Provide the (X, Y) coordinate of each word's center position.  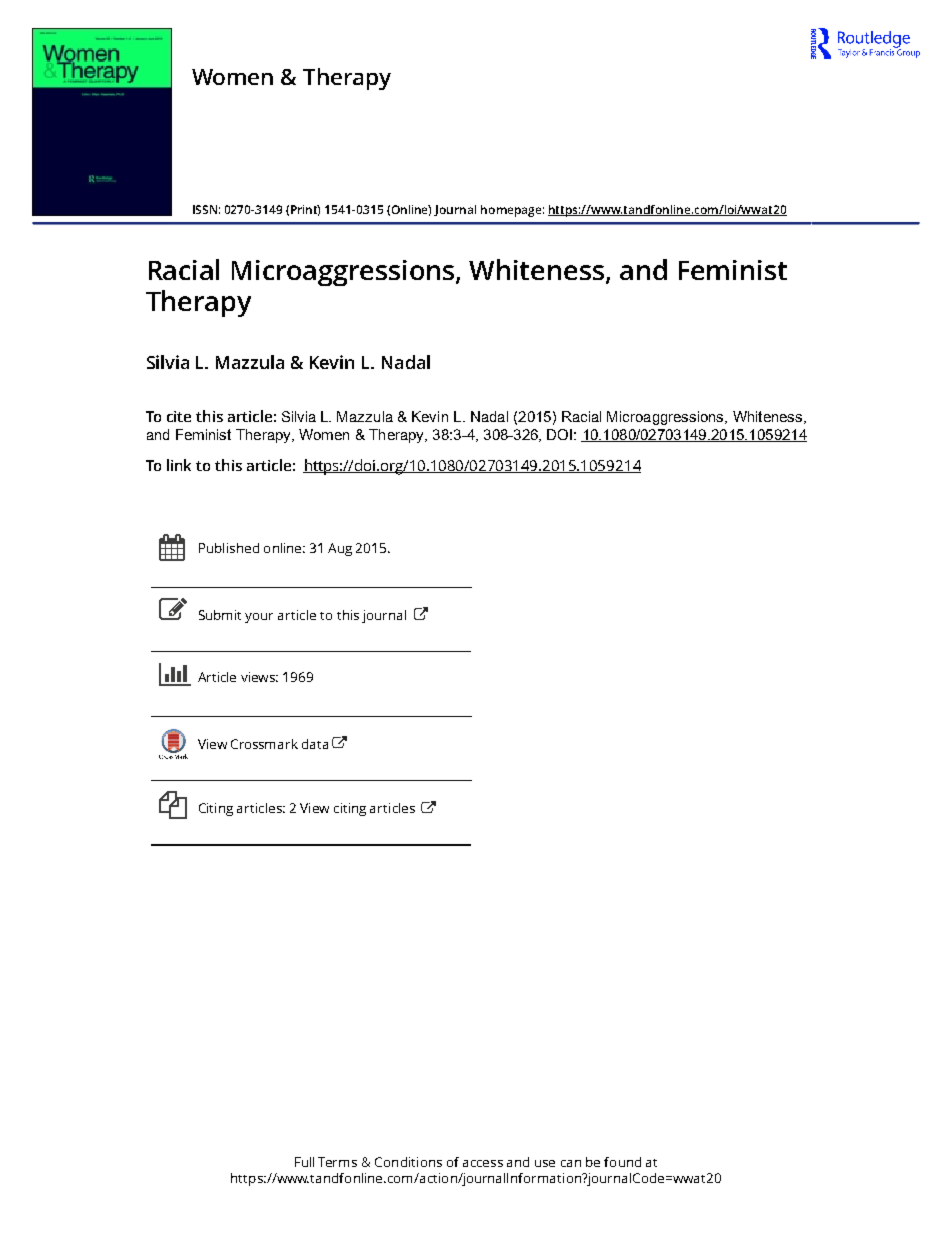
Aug (340, 549)
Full (304, 1162)
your (259, 618)
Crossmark (264, 744)
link (179, 465)
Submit (220, 615)
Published (229, 548)
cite (179, 416)
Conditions (408, 1162)
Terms (337, 1162)
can (571, 1163)
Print (305, 210)
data (315, 744)
